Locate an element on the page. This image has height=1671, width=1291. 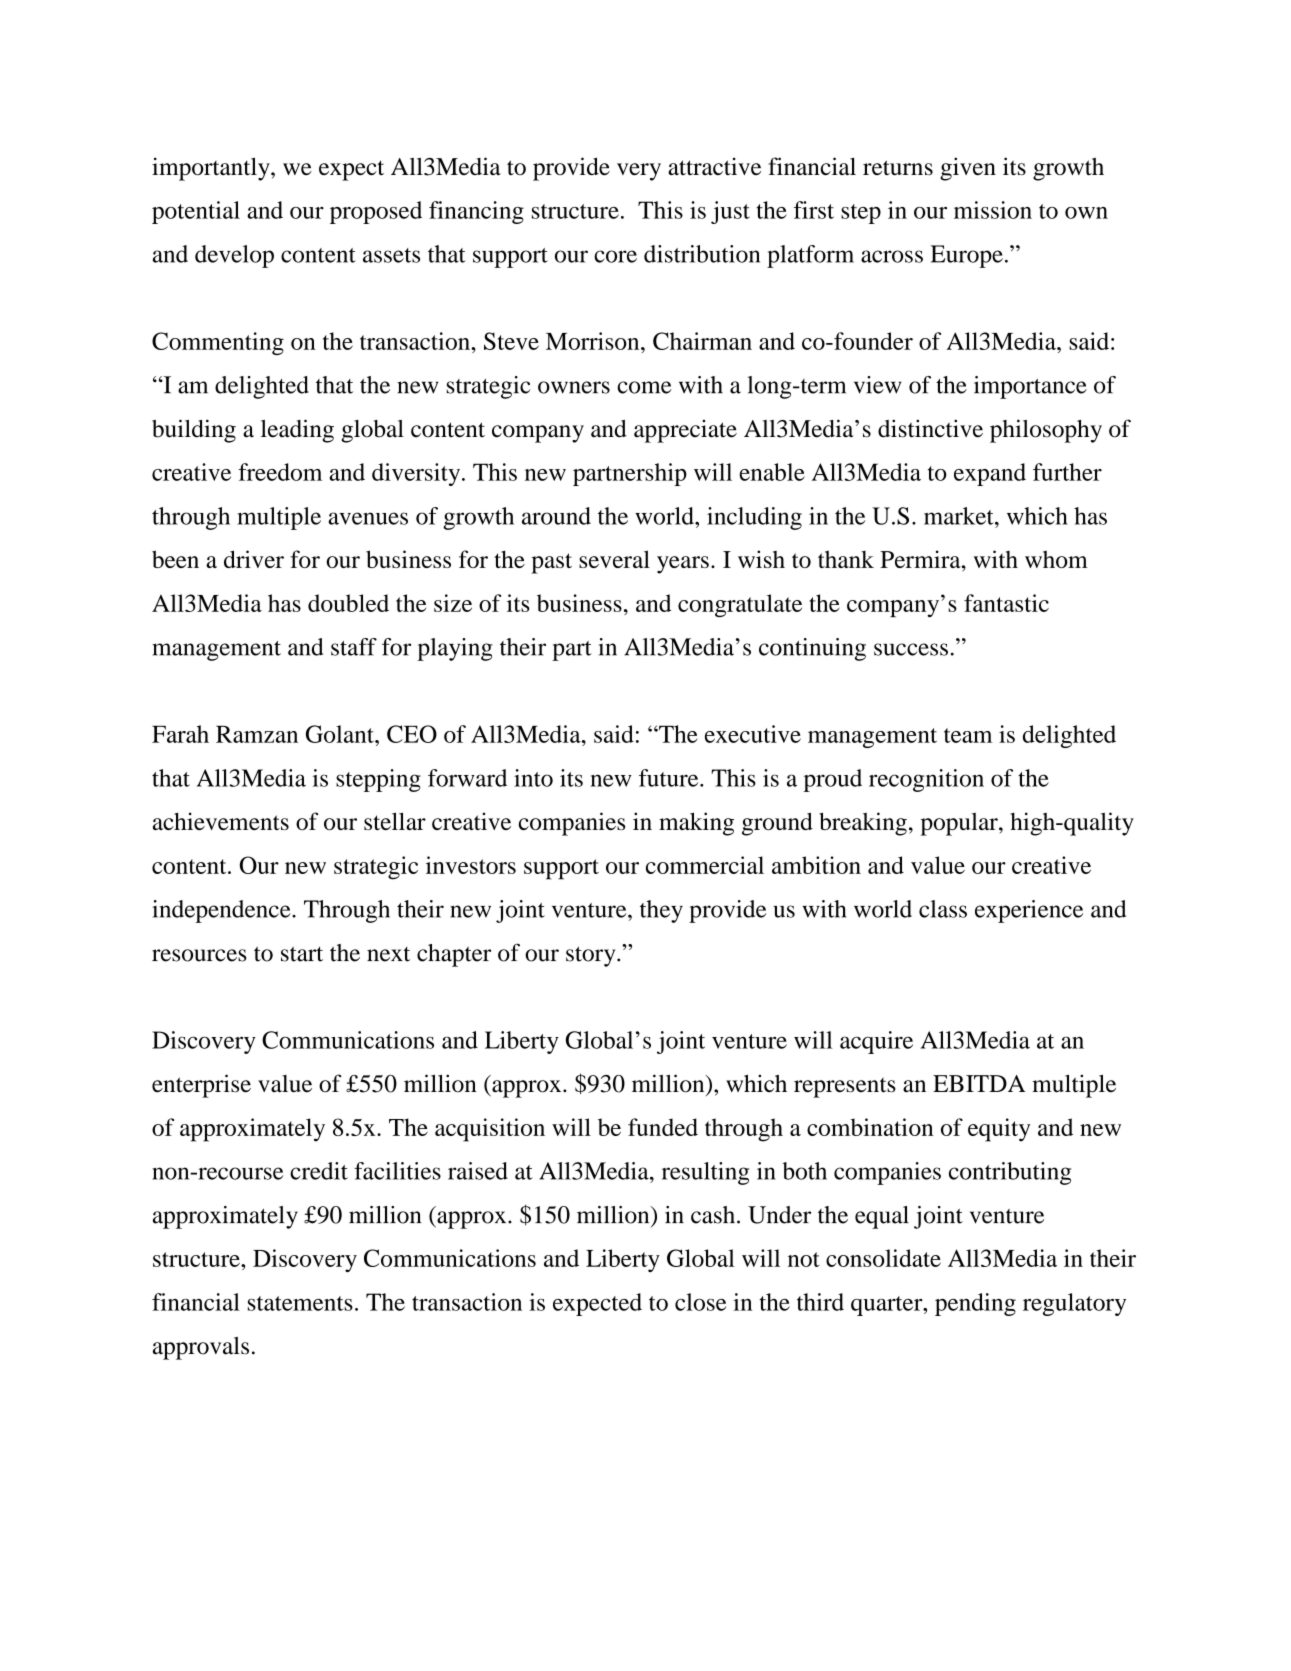
mission is located at coordinates (993, 210).
